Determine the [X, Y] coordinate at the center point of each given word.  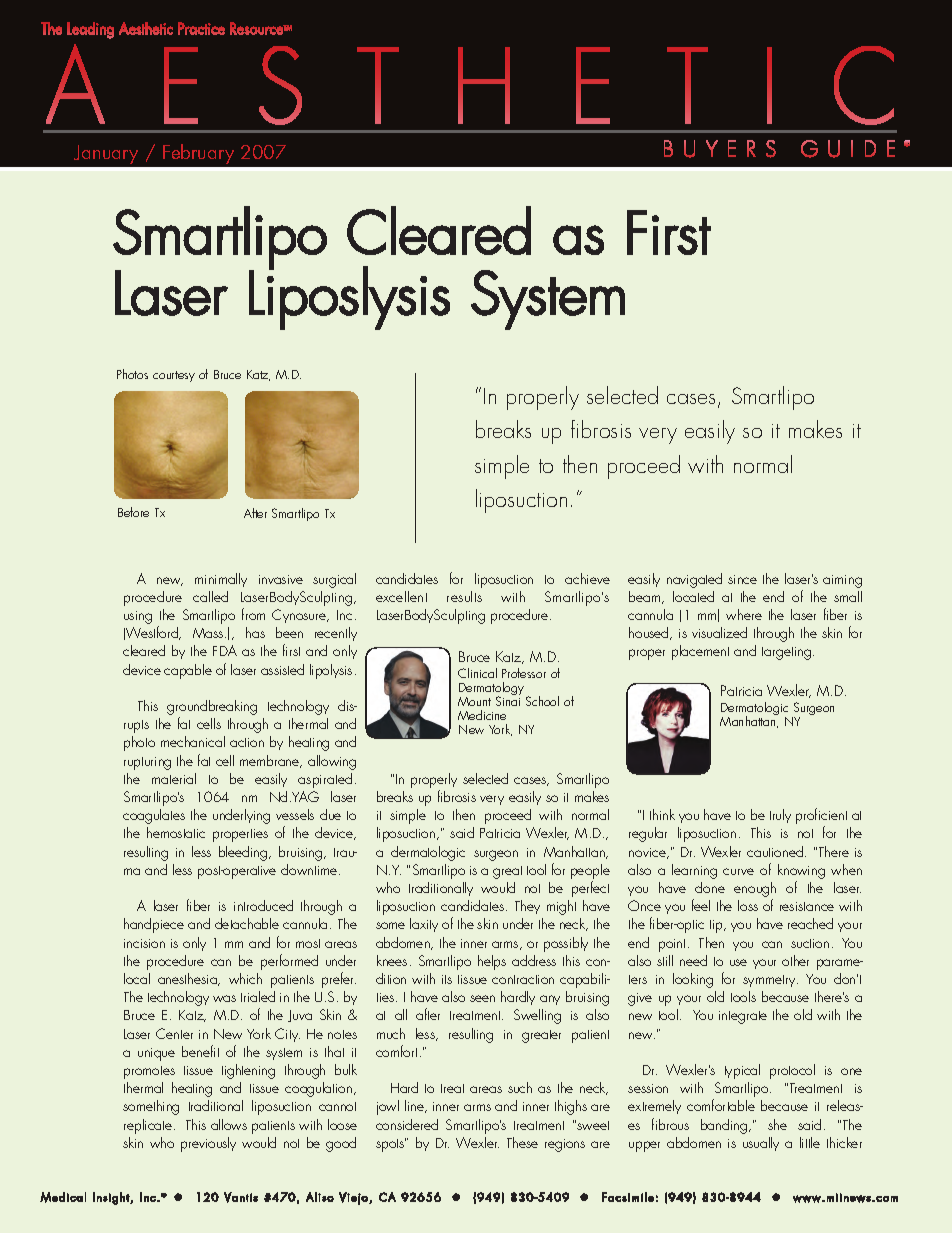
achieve [587, 578]
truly [780, 816]
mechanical [193, 741]
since [742, 579]
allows [229, 1124]
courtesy [174, 376]
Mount [474, 701]
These [522, 1142]
